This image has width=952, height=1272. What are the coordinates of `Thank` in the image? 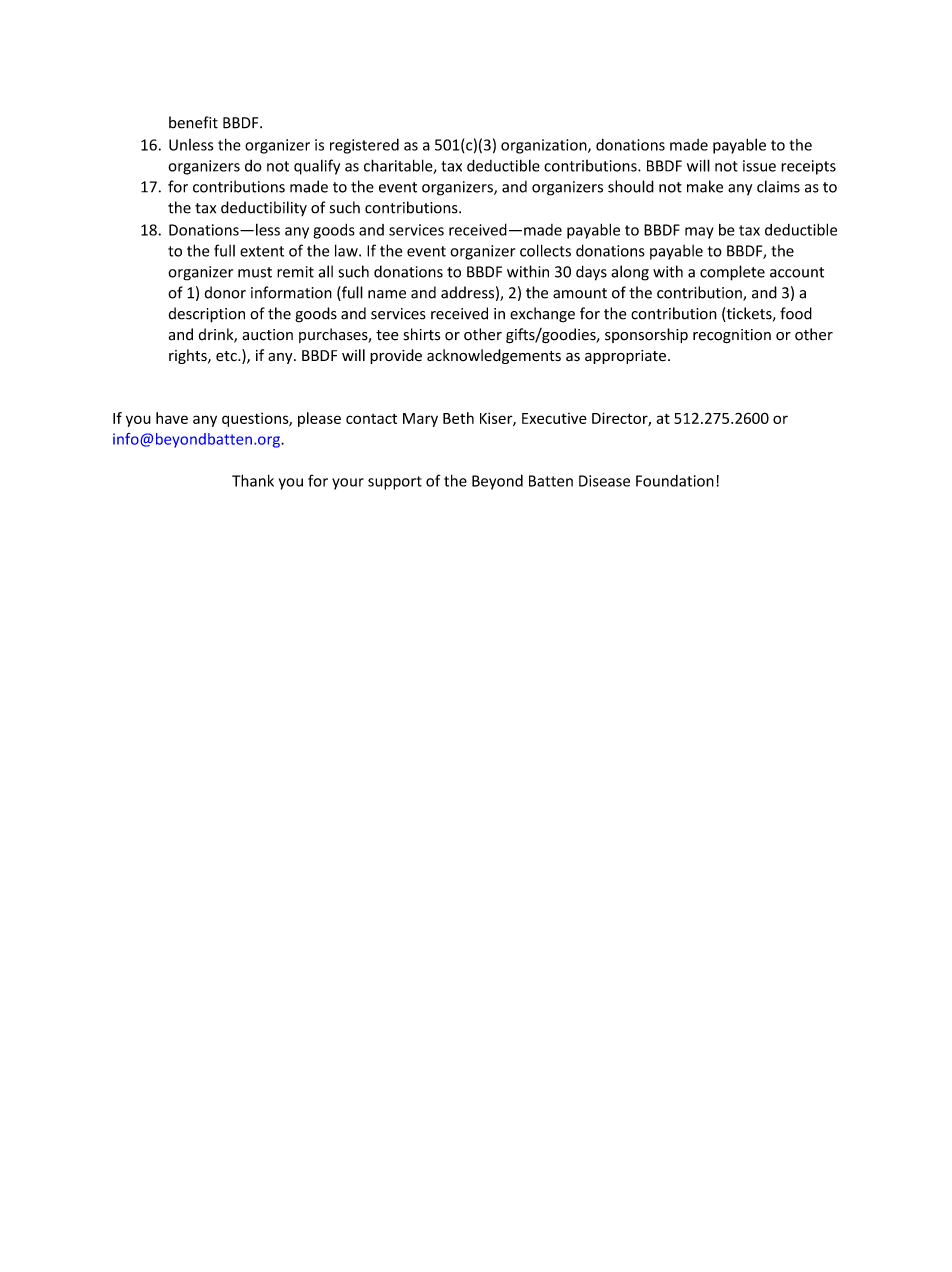 It's located at (253, 480).
